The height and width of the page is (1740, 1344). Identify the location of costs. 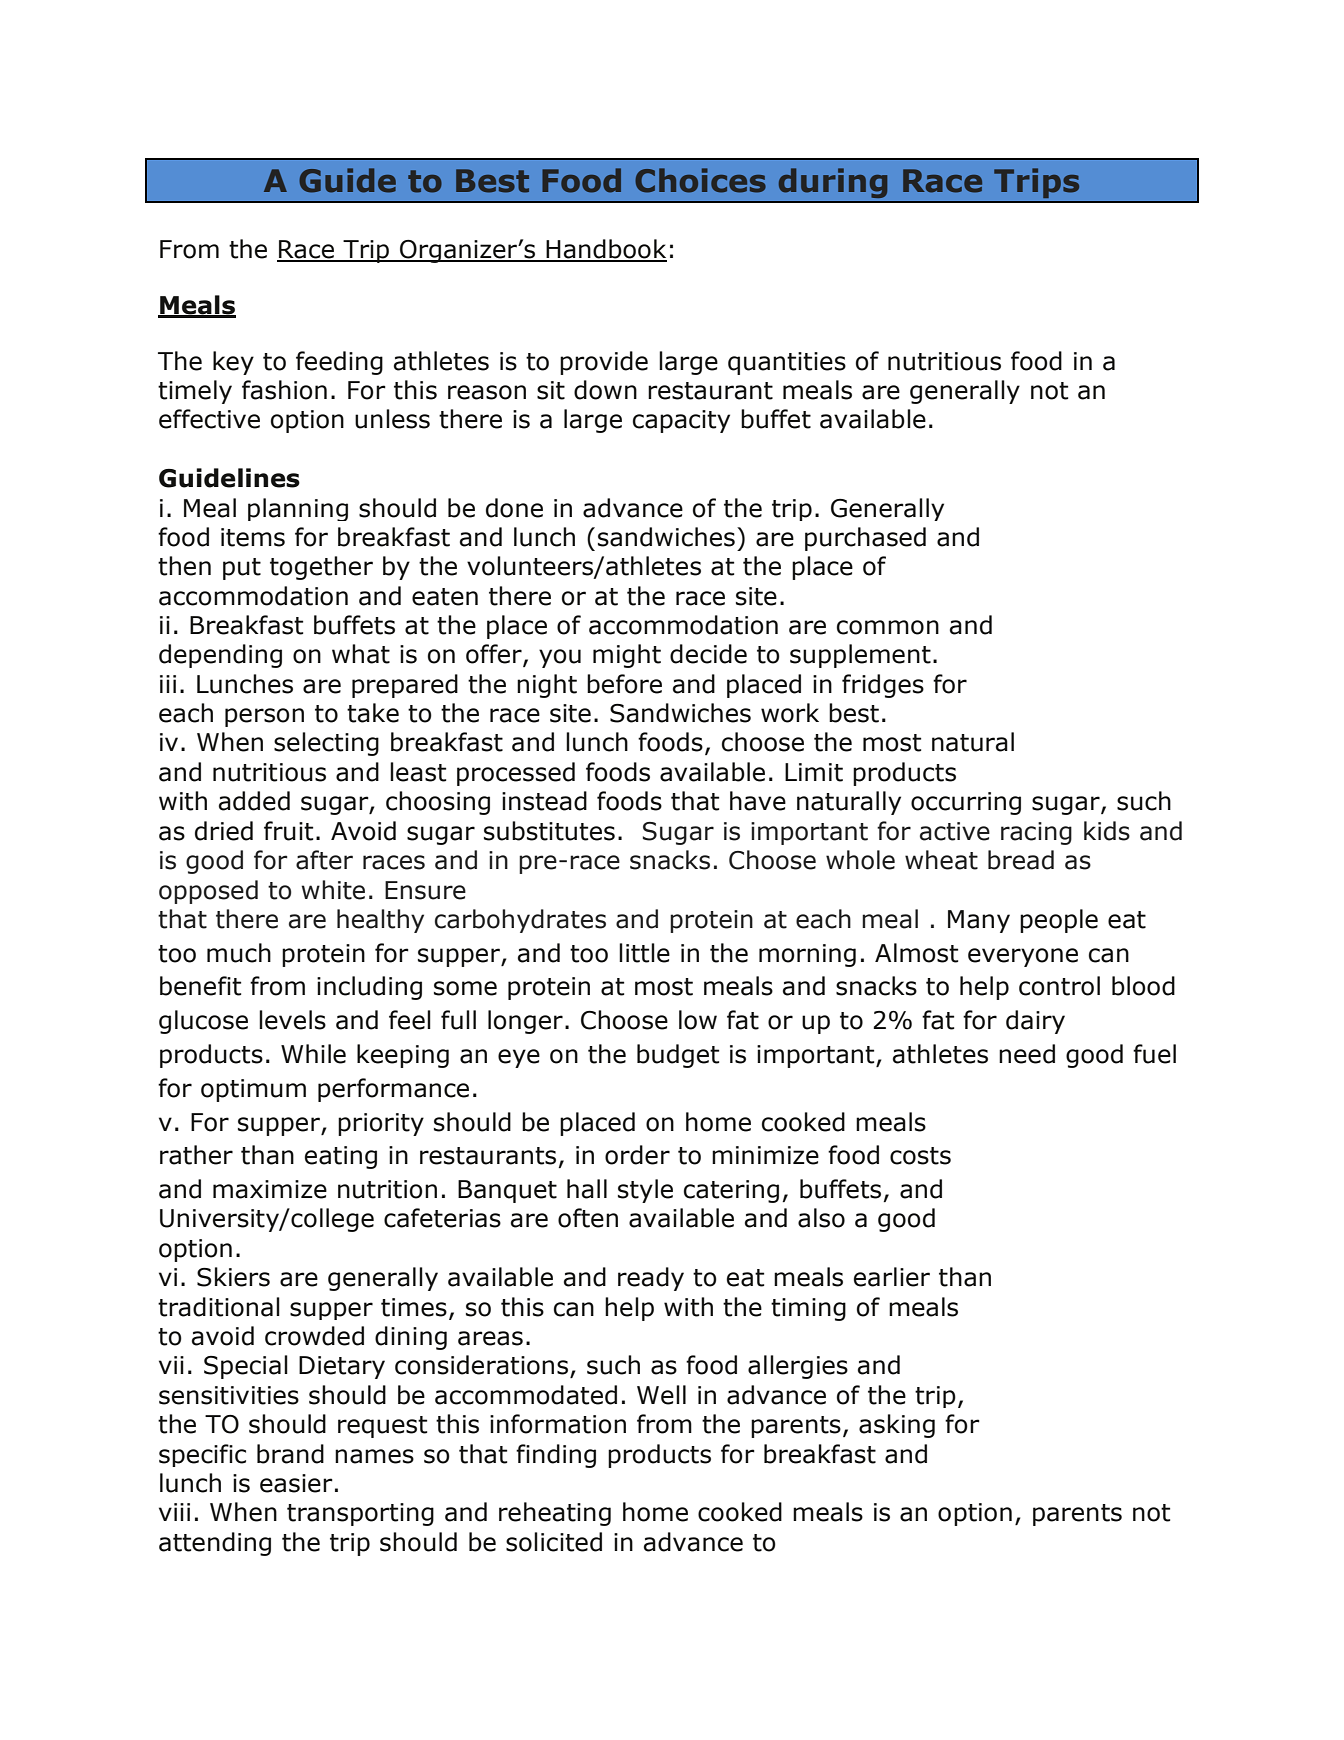
(920, 1156).
